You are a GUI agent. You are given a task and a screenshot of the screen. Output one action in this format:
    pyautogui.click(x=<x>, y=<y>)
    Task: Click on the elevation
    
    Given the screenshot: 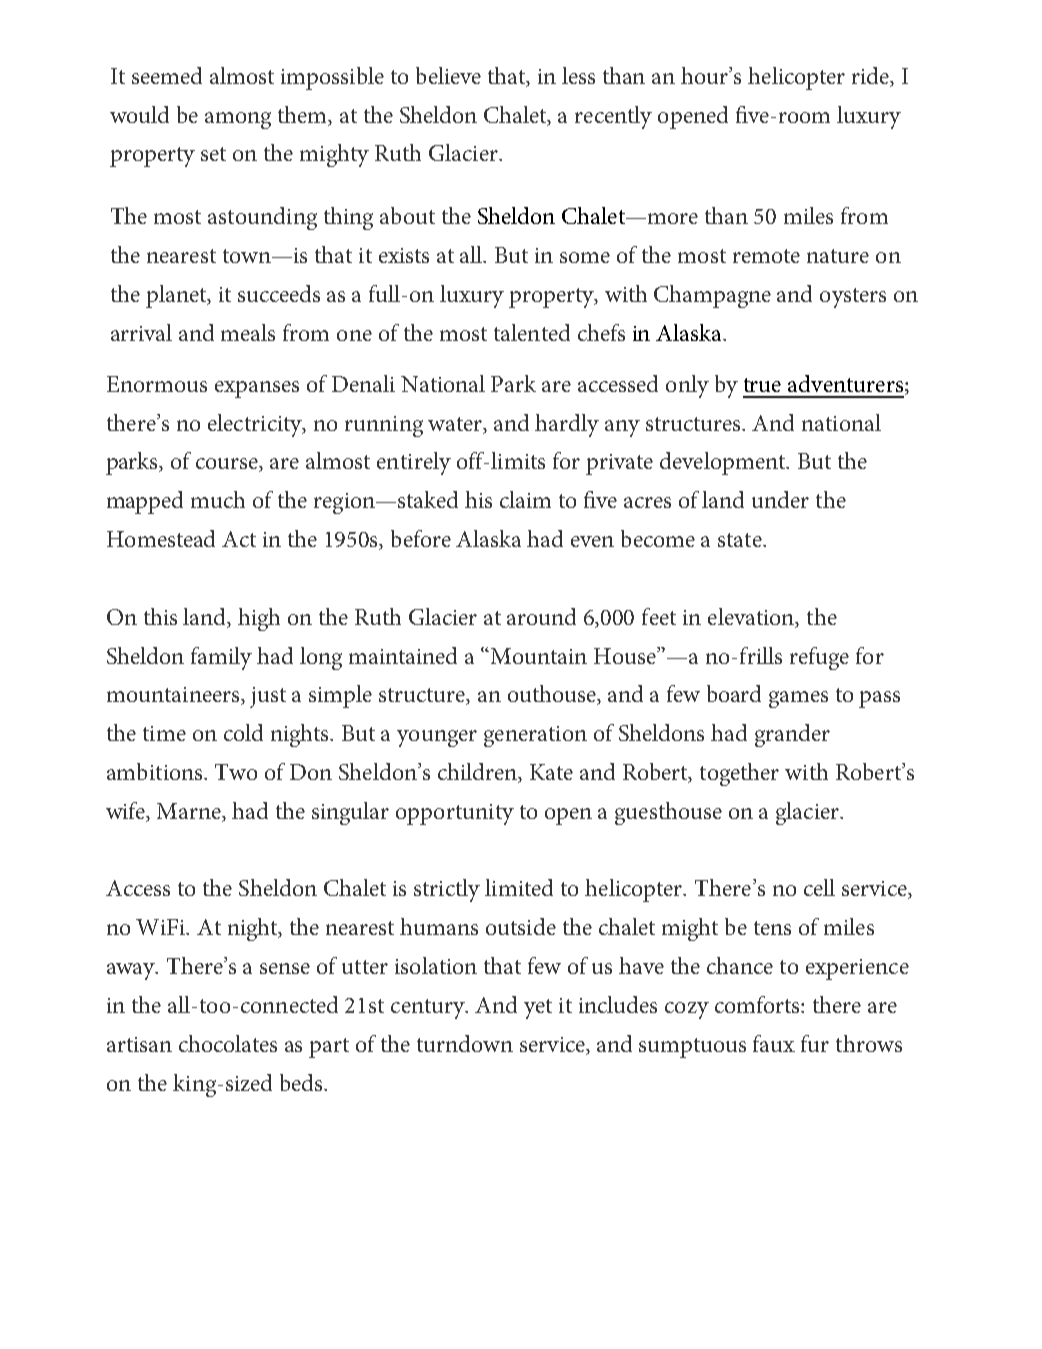 What is the action you would take?
    pyautogui.click(x=752, y=617)
